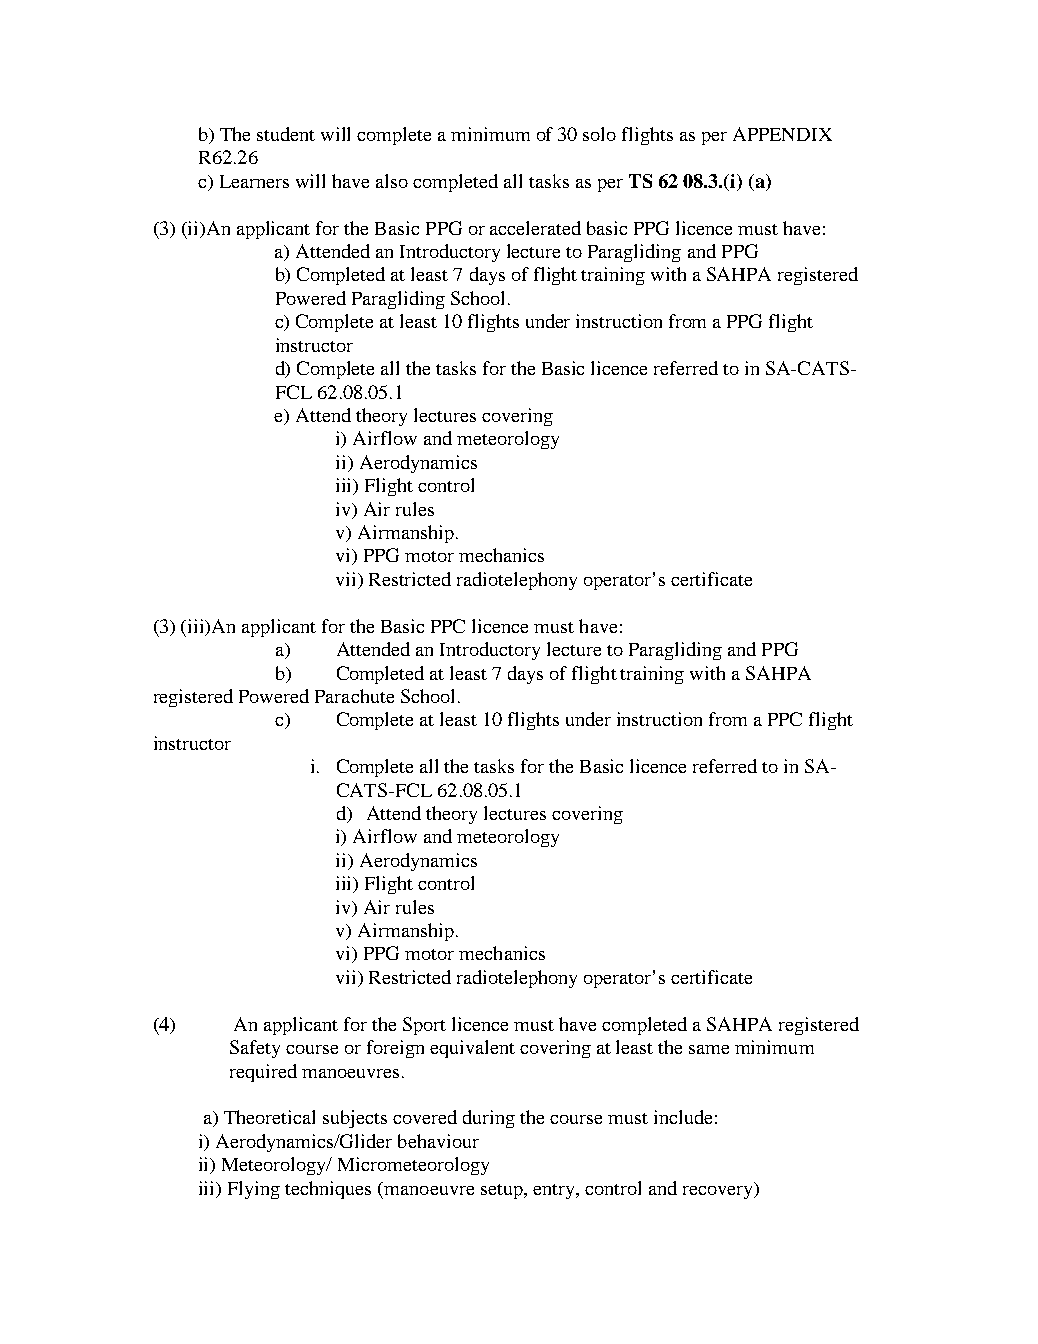 The width and height of the image is (1038, 1344). What do you see at coordinates (424, 1026) in the image?
I see `Sport` at bounding box center [424, 1026].
